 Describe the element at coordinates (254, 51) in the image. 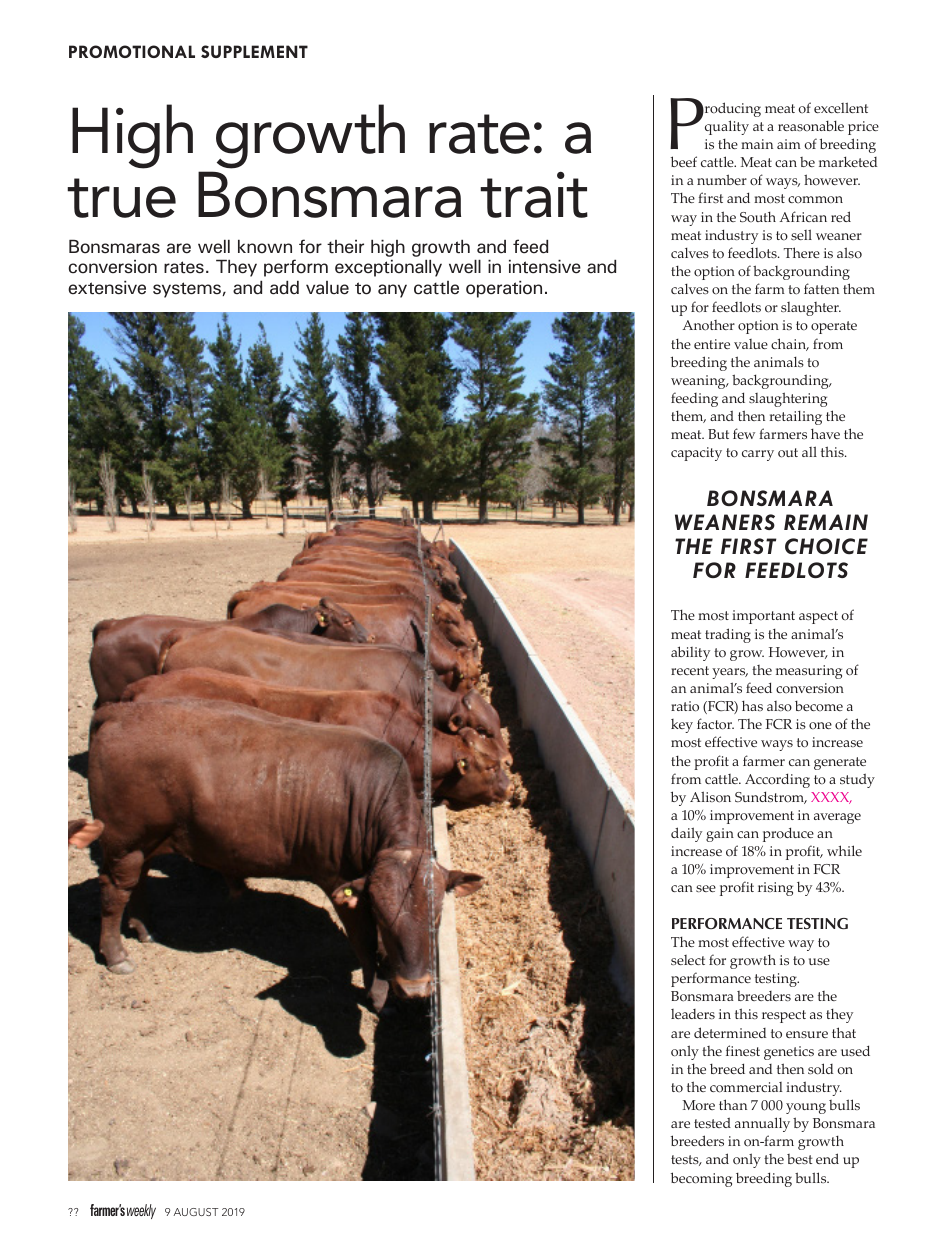

I see `SUPPLEMENT` at that location.
